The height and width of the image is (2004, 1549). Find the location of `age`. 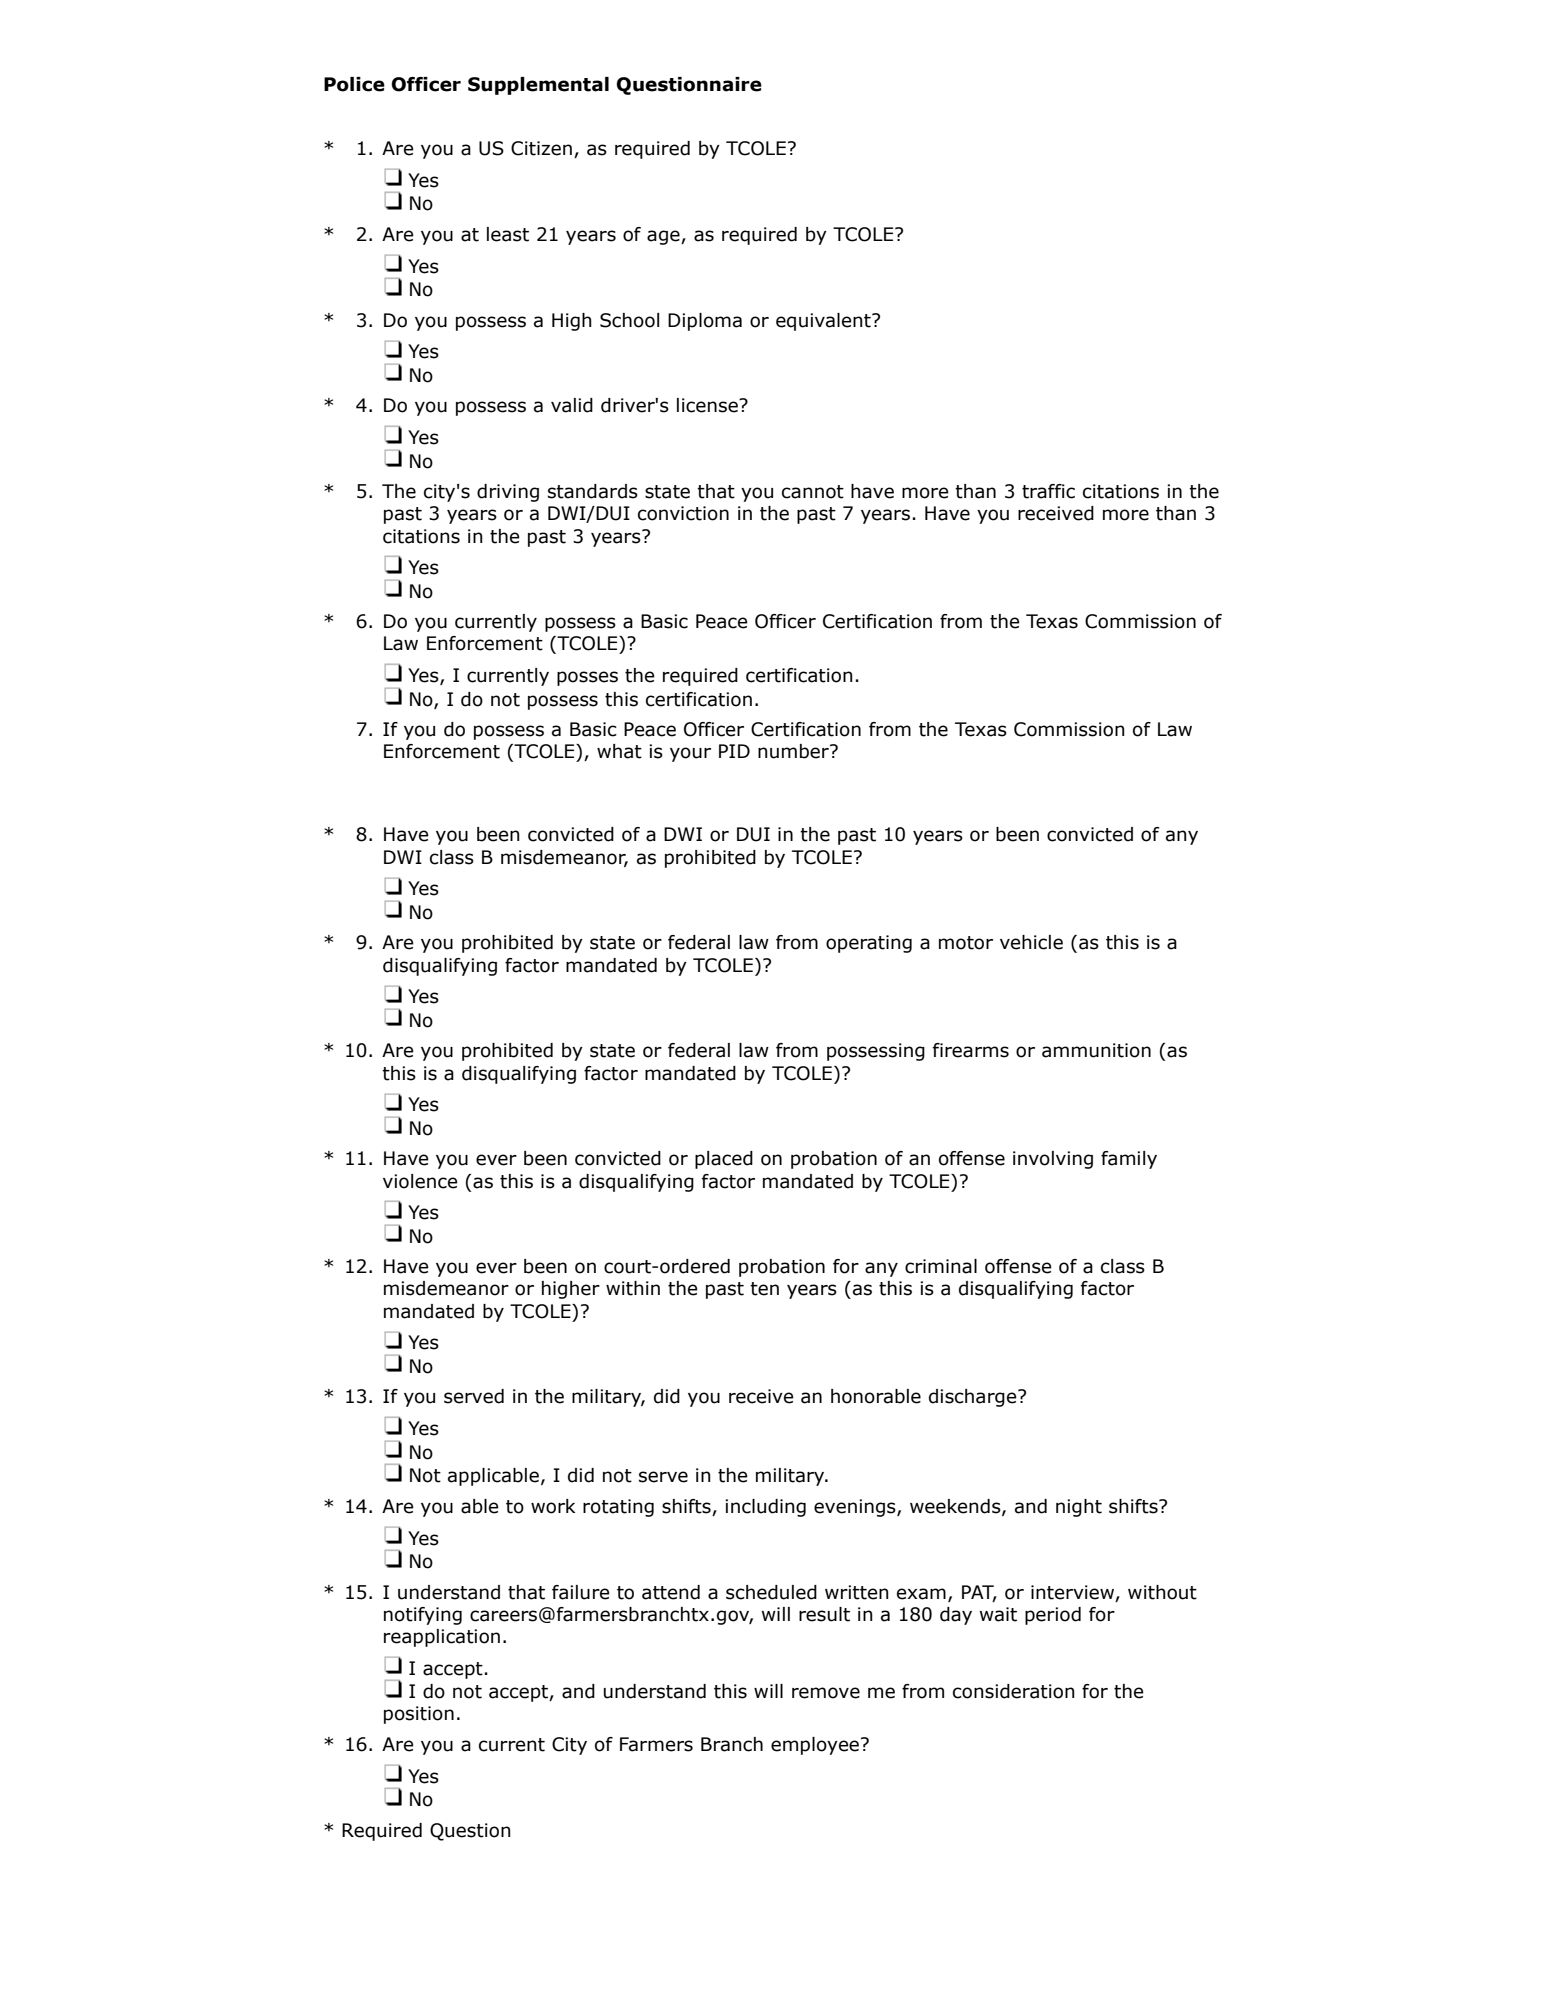

age is located at coordinates (664, 237).
